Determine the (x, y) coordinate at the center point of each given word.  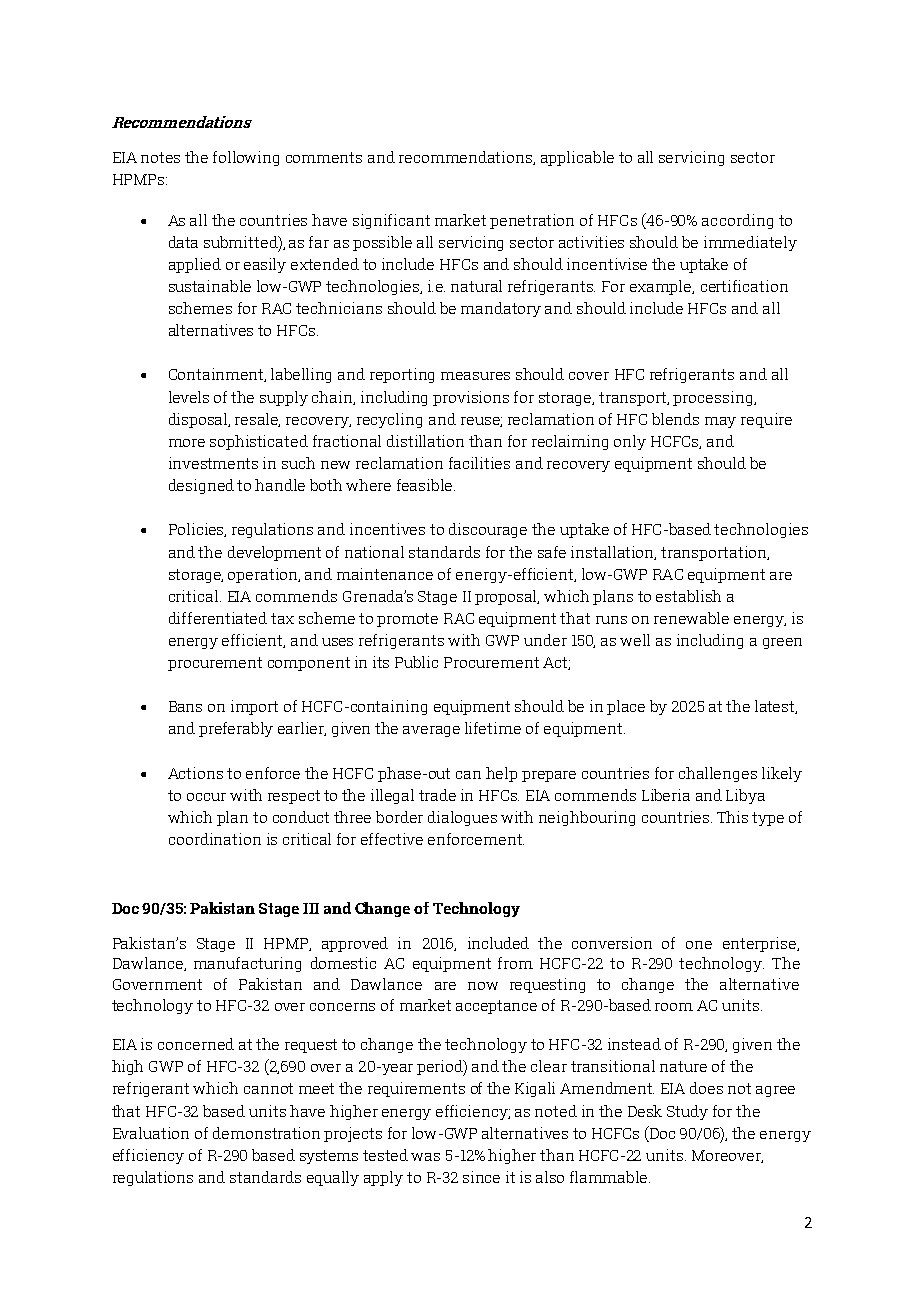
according (737, 221)
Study (687, 1112)
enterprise (760, 944)
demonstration (266, 1133)
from (515, 963)
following (246, 158)
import (254, 707)
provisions (471, 398)
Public (416, 662)
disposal (199, 420)
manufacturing (247, 964)
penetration (532, 221)
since (481, 1177)
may (720, 422)
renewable (691, 618)
